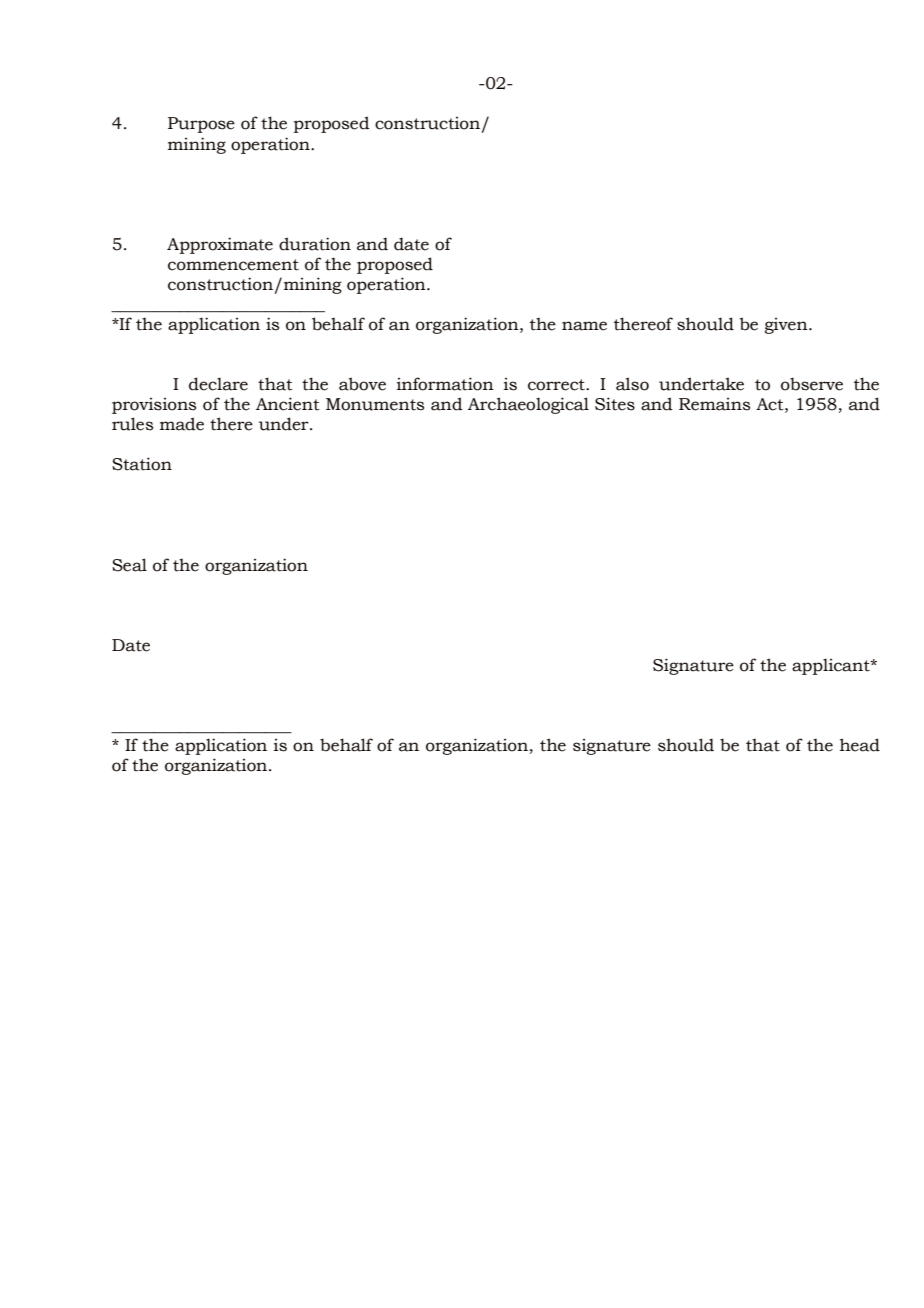  Describe the element at coordinates (182, 424) in the document. I see `made` at that location.
